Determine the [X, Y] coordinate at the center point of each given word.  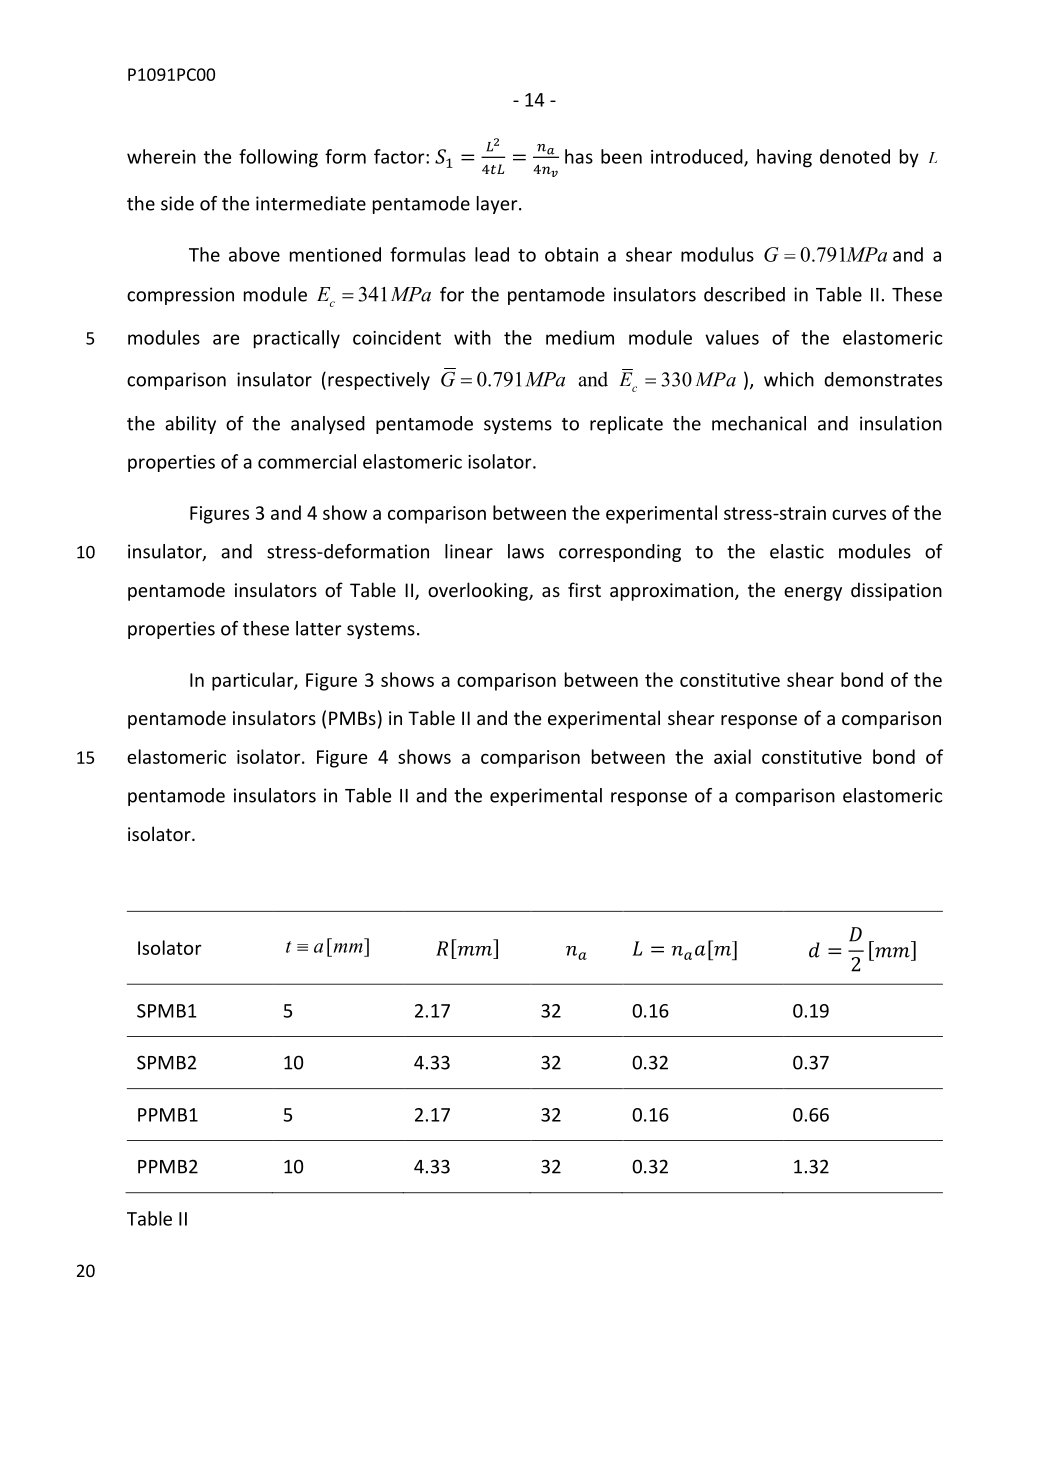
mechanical [759, 423]
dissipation [896, 591]
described [744, 294]
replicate [626, 425]
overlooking [479, 591]
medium [580, 337]
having [784, 158]
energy [813, 594]
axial [732, 756]
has [579, 156]
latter [319, 628]
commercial [307, 461]
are [226, 339]
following [278, 158]
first [584, 589]
